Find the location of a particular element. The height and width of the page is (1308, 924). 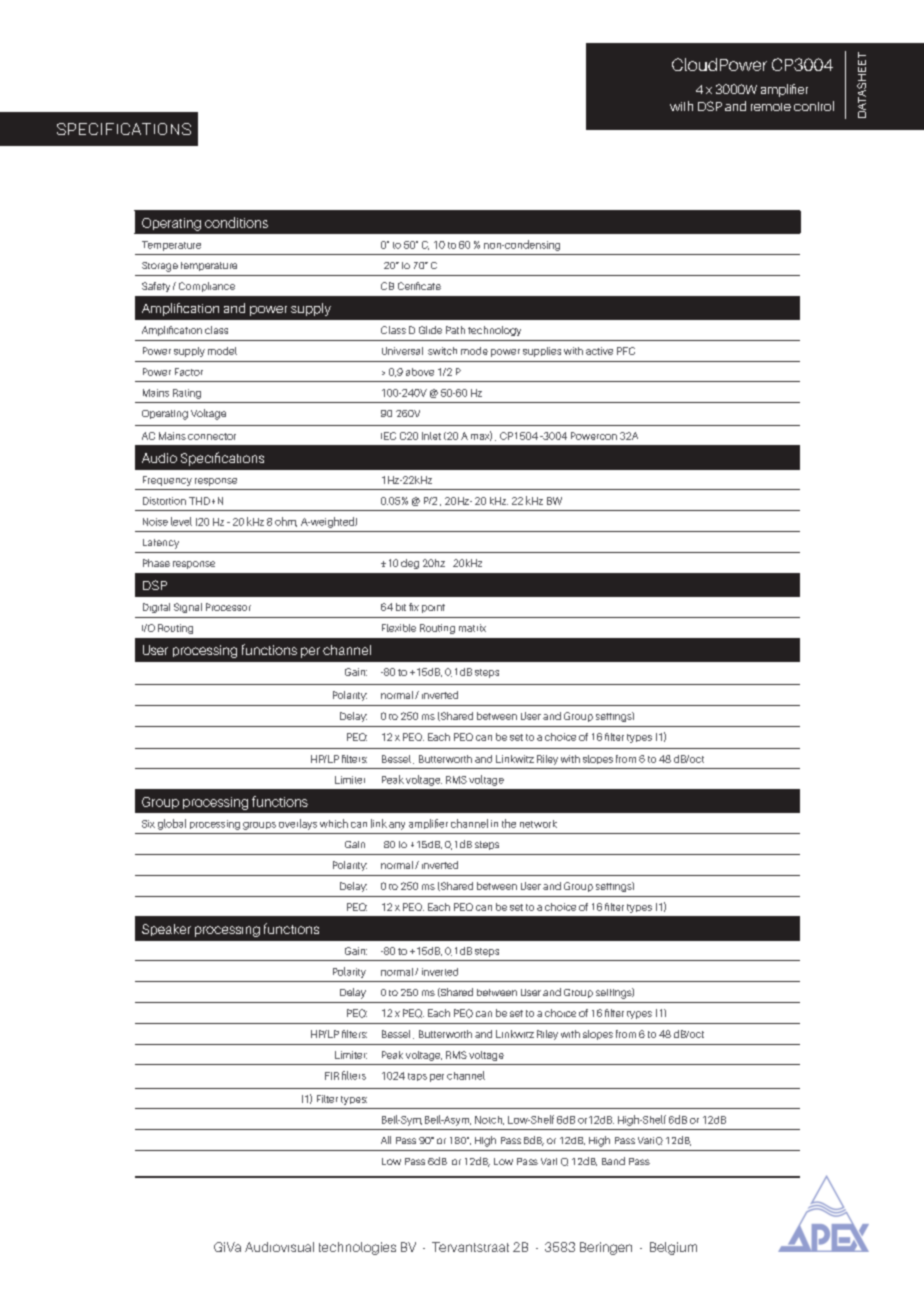

technologies is located at coordinates (357, 1248).
